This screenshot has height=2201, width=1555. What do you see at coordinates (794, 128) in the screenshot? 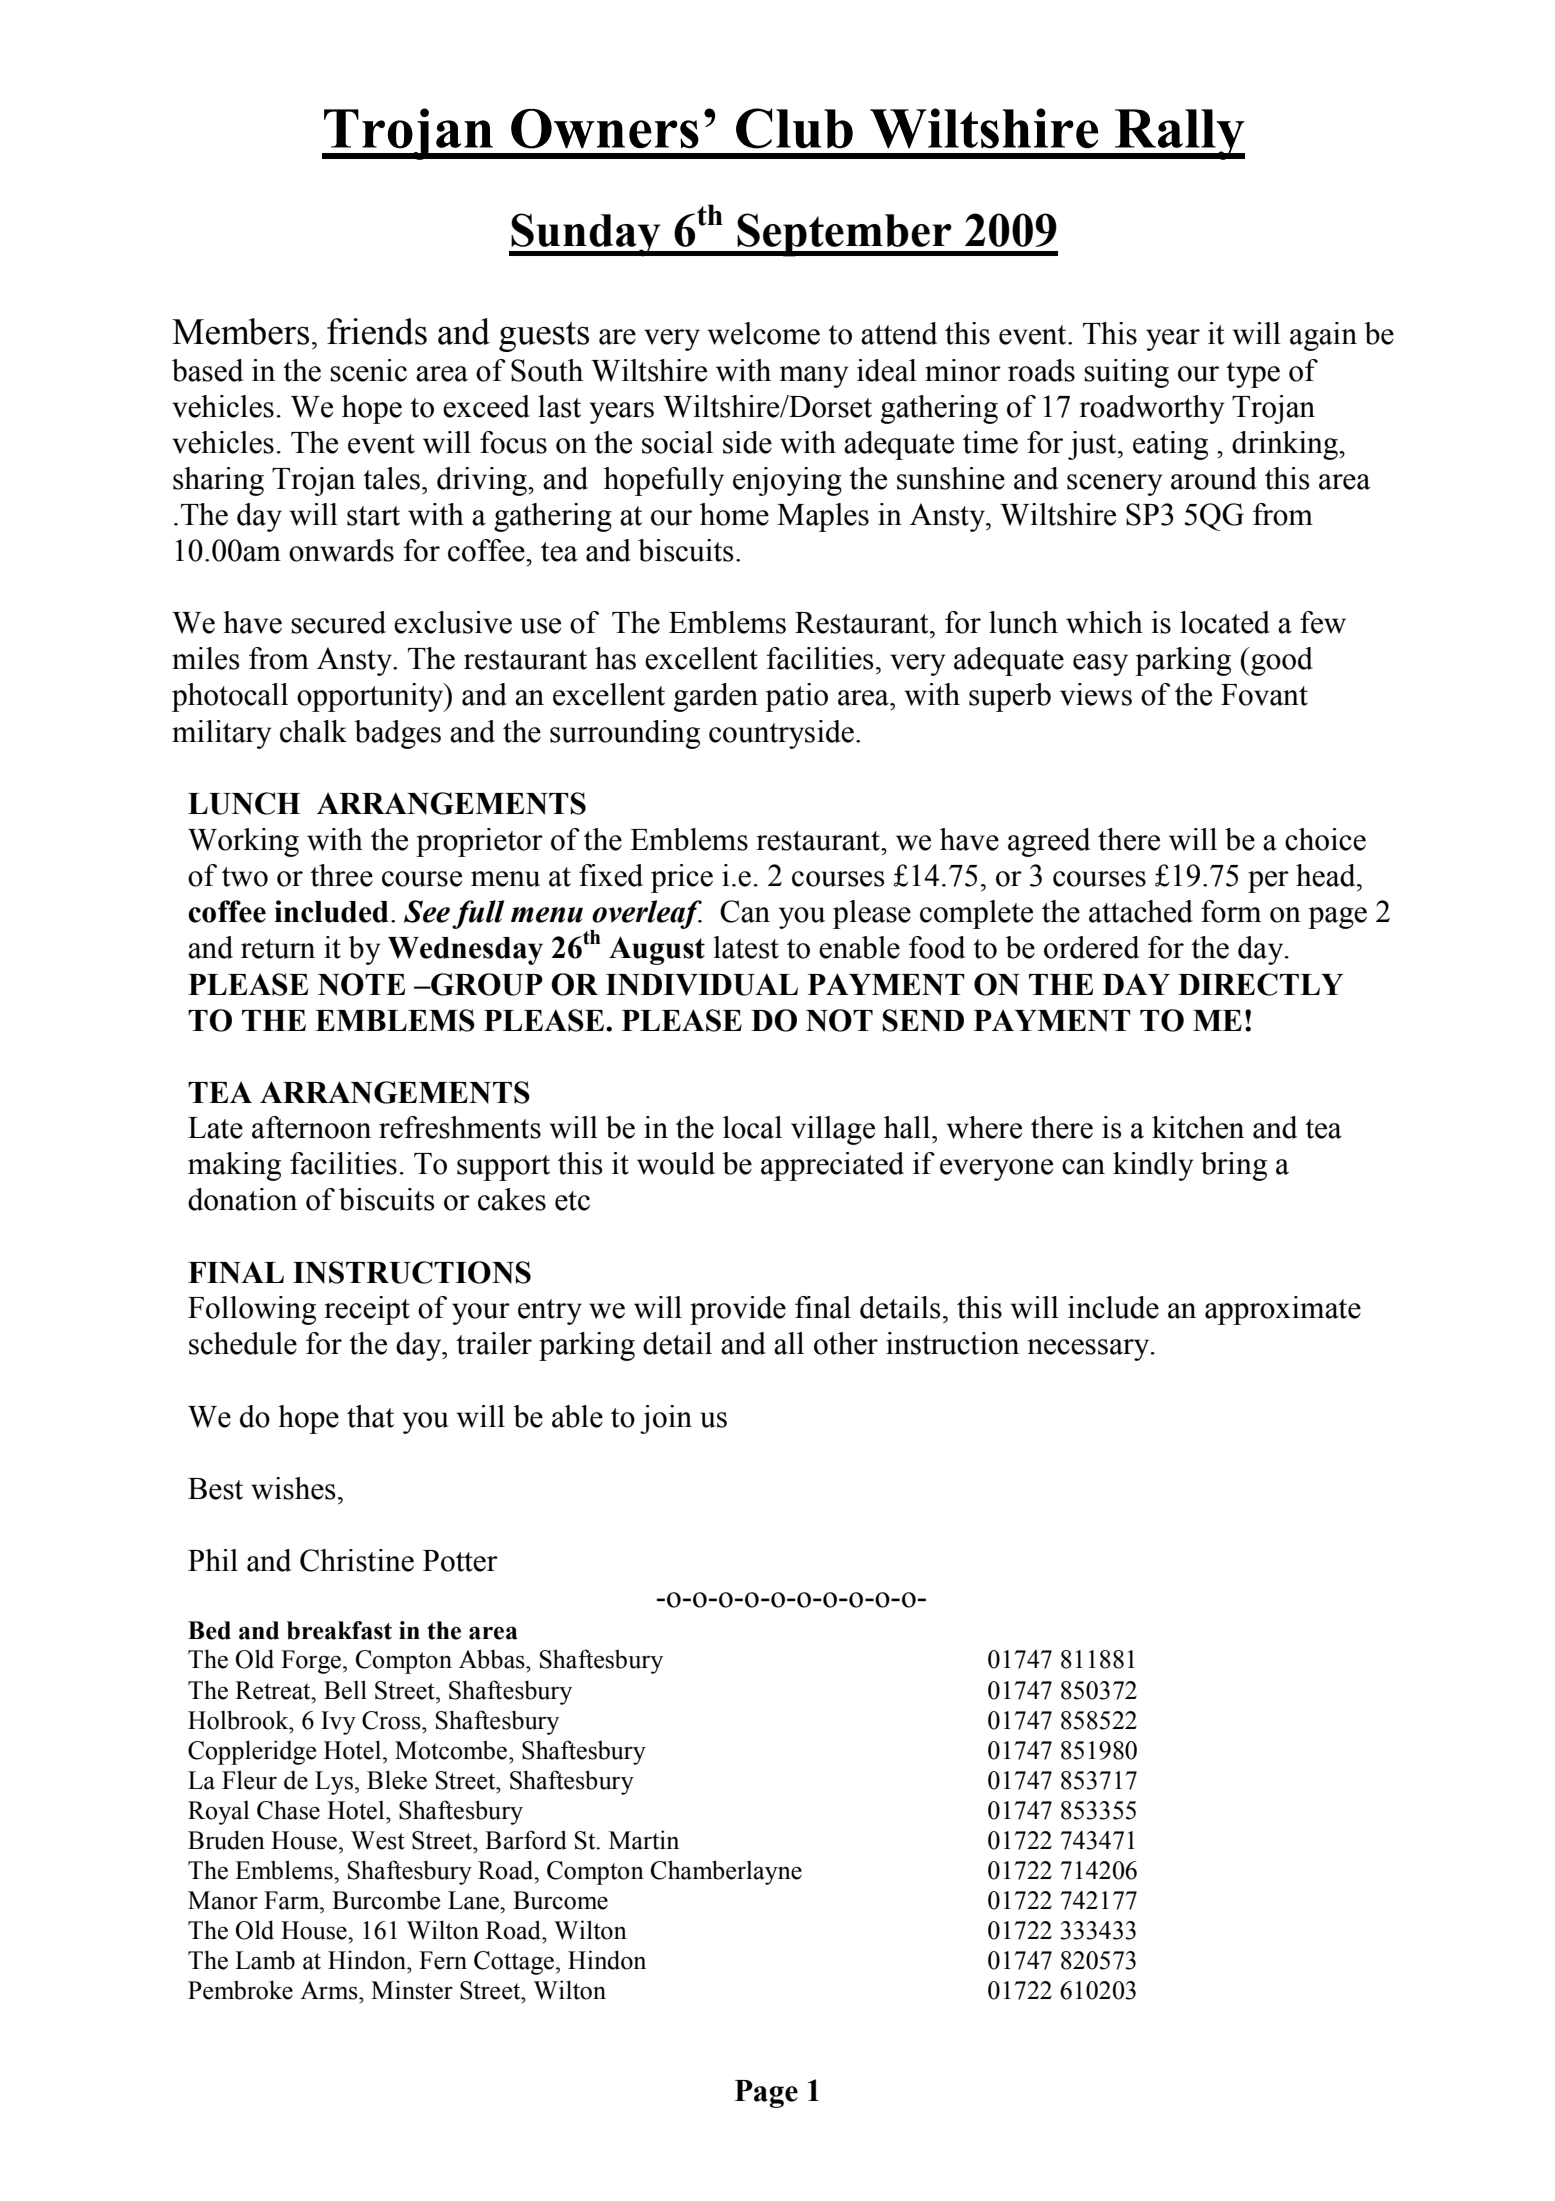
I see `Club` at bounding box center [794, 128].
